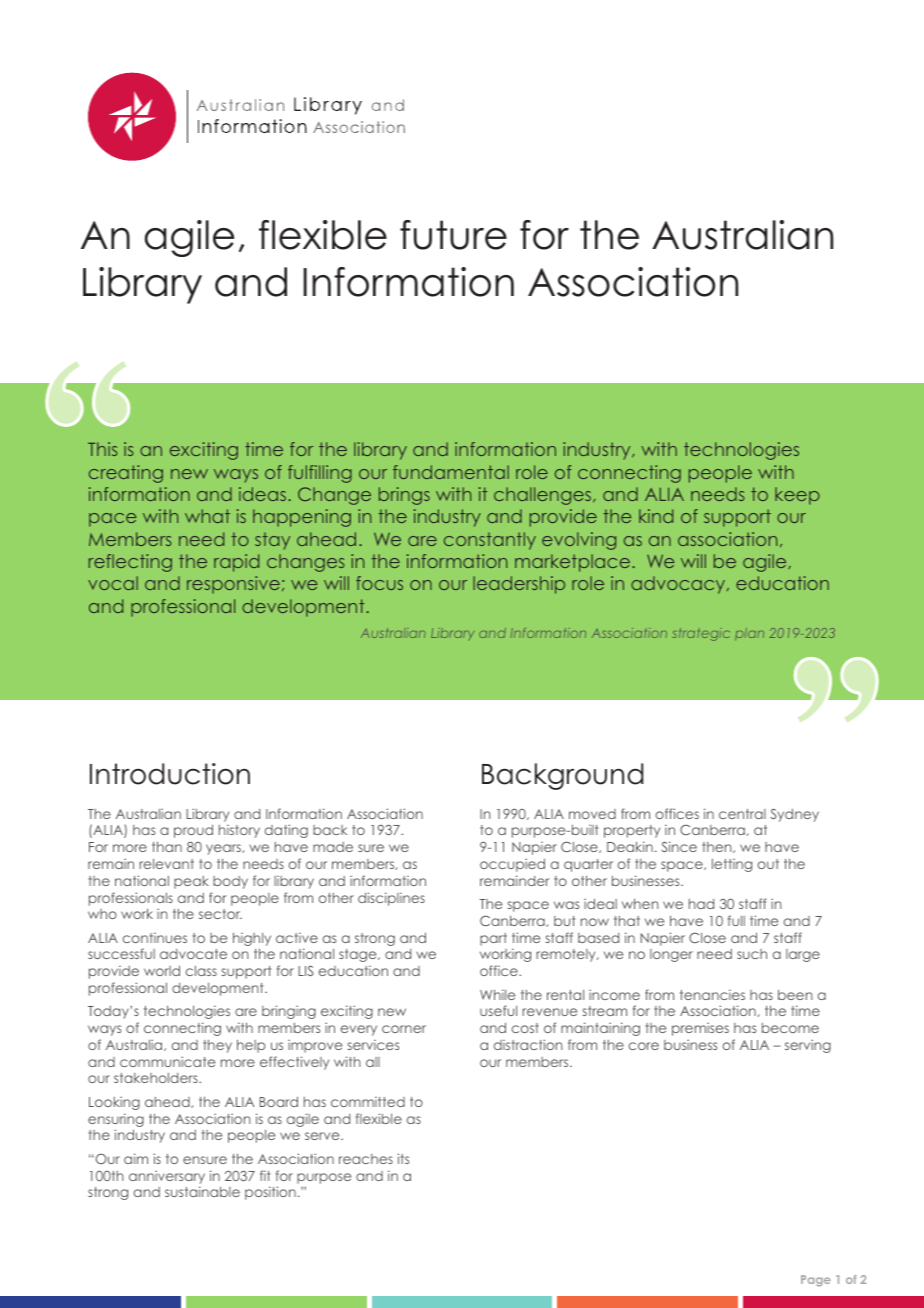 This screenshot has height=1308, width=924. What do you see at coordinates (170, 774) in the screenshot?
I see `Introduction` at bounding box center [170, 774].
